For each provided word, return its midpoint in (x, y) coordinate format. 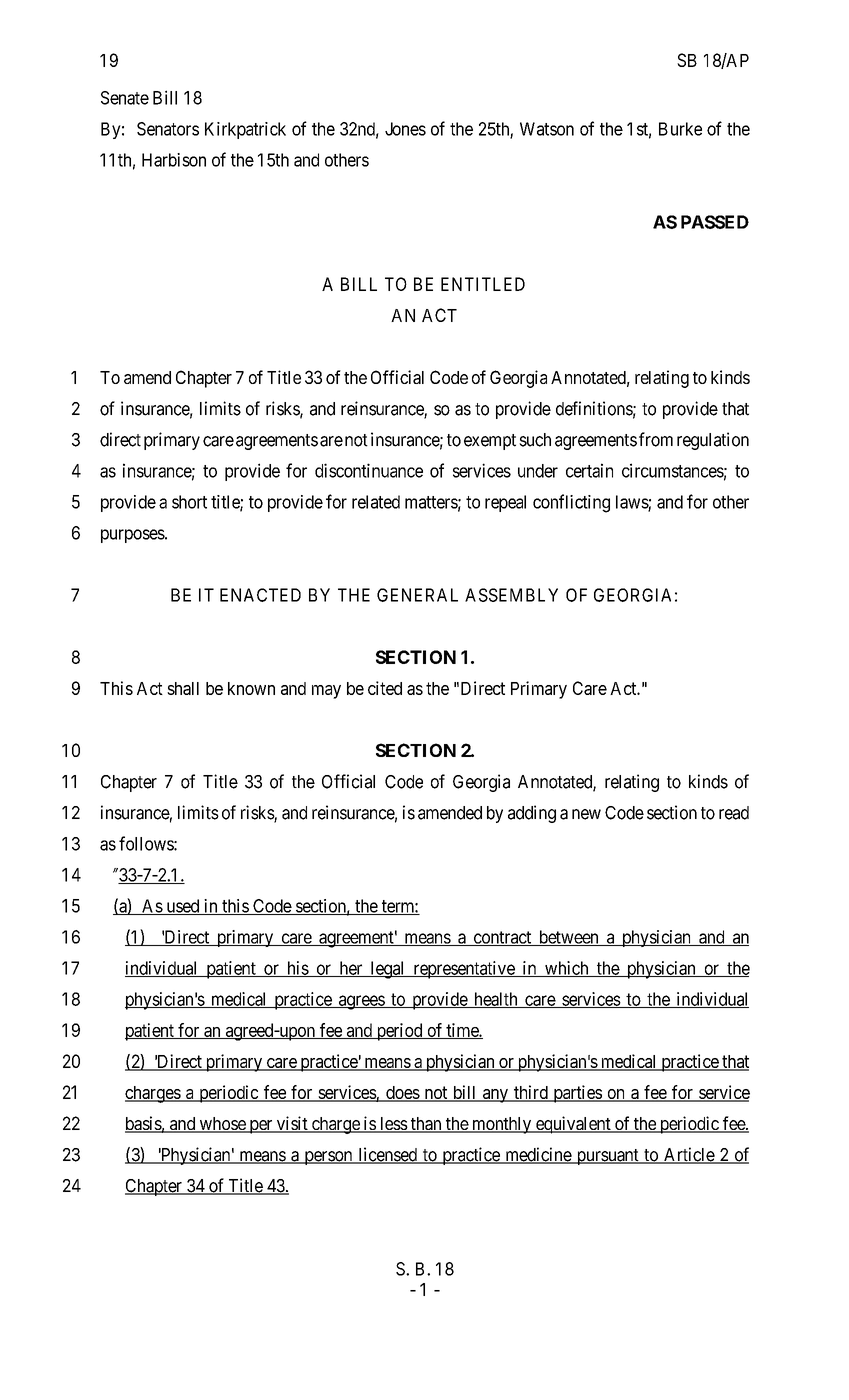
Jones (405, 129)
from (656, 439)
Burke (680, 129)
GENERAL (417, 595)
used (183, 907)
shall (183, 688)
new (586, 814)
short (189, 502)
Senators (168, 129)
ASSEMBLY (511, 595)
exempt (490, 442)
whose (222, 1125)
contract (502, 938)
